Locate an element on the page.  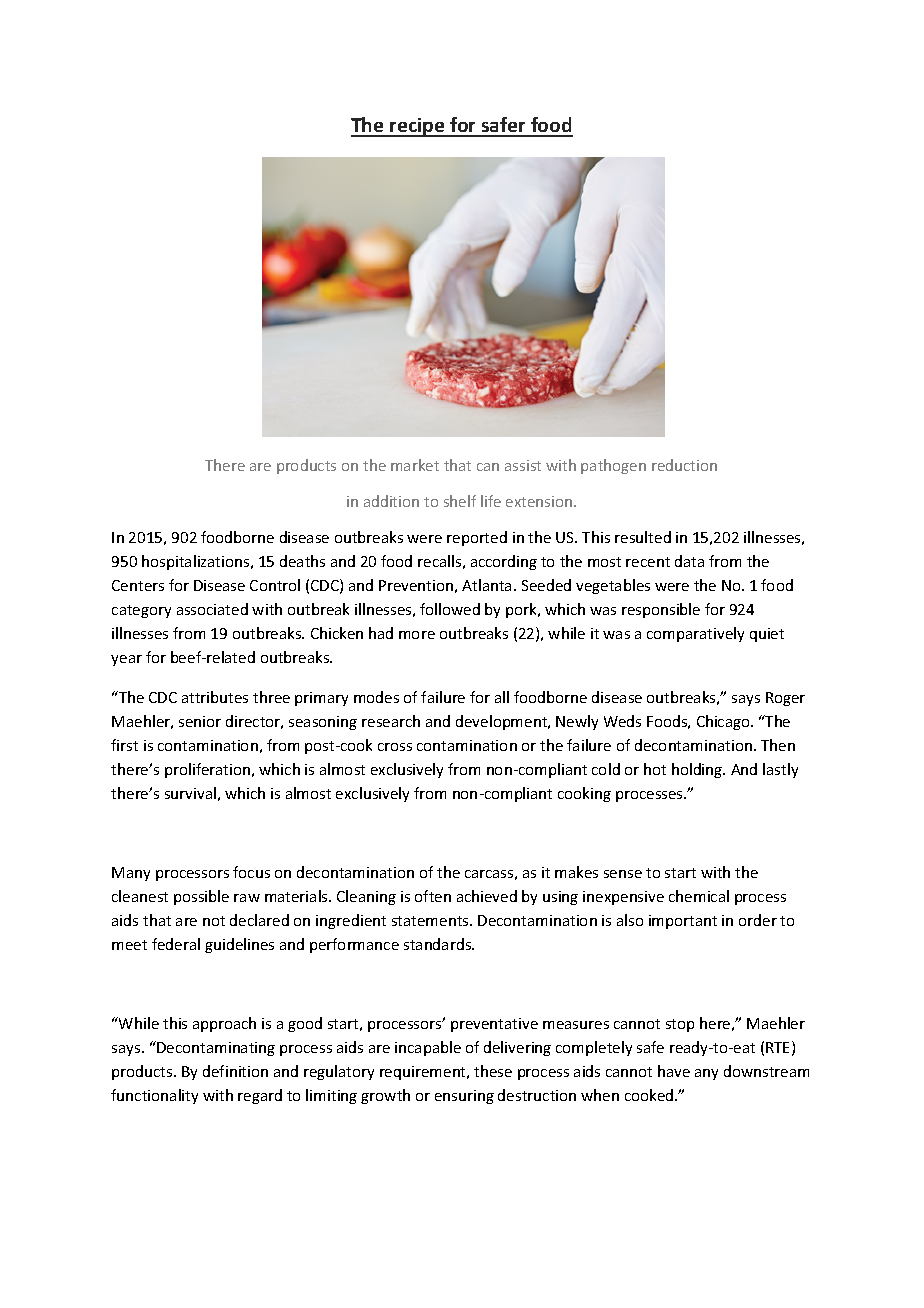
pathogen is located at coordinates (613, 466).
